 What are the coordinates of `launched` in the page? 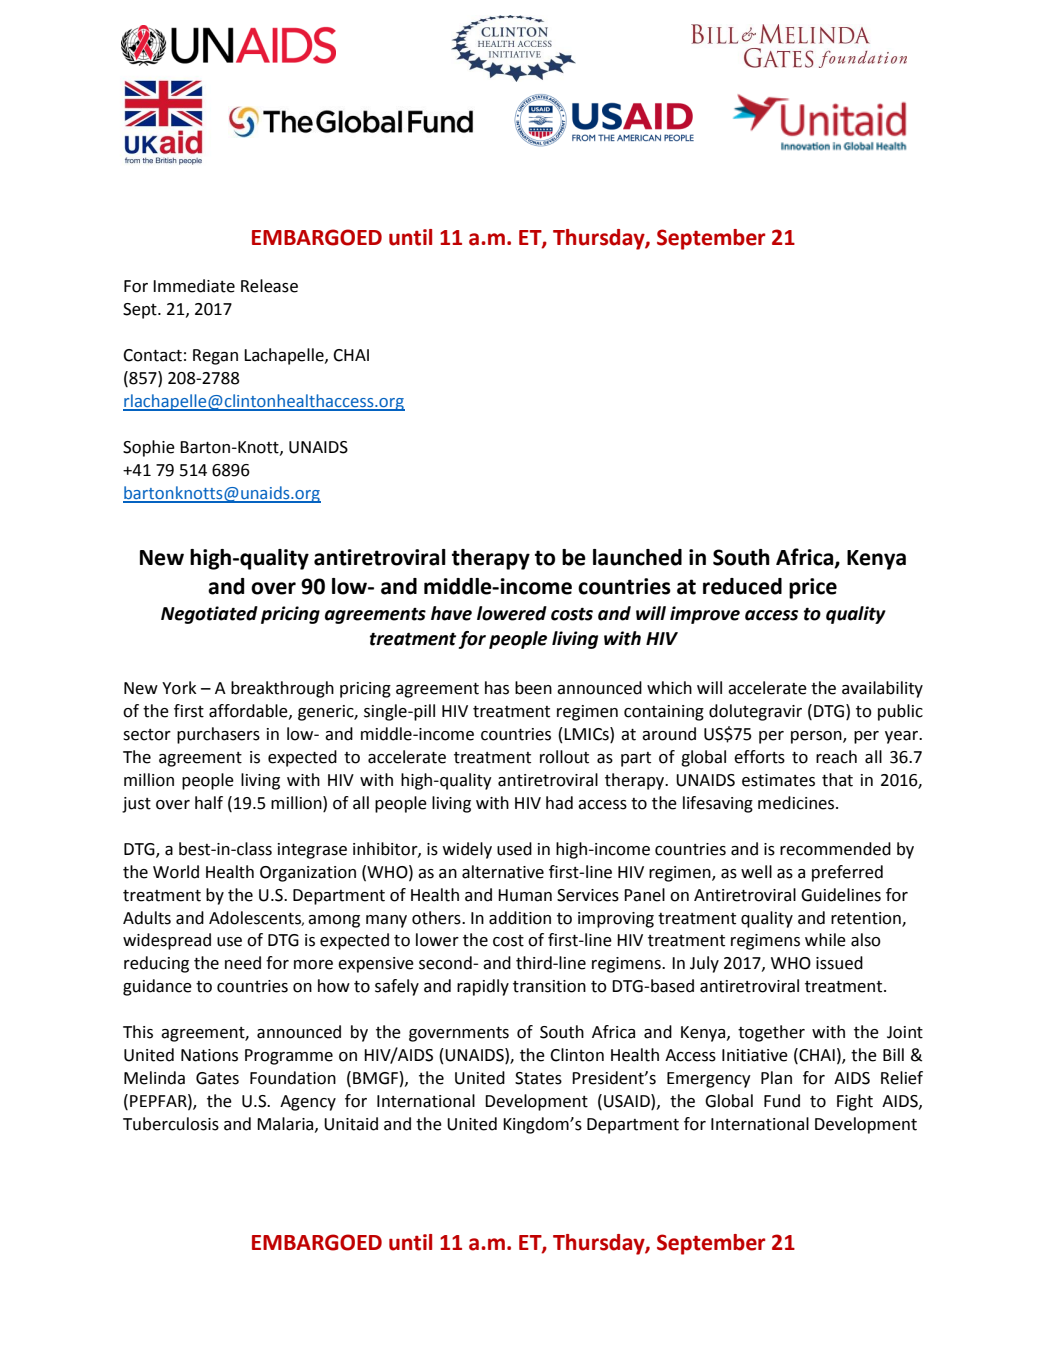 It's located at (637, 557).
